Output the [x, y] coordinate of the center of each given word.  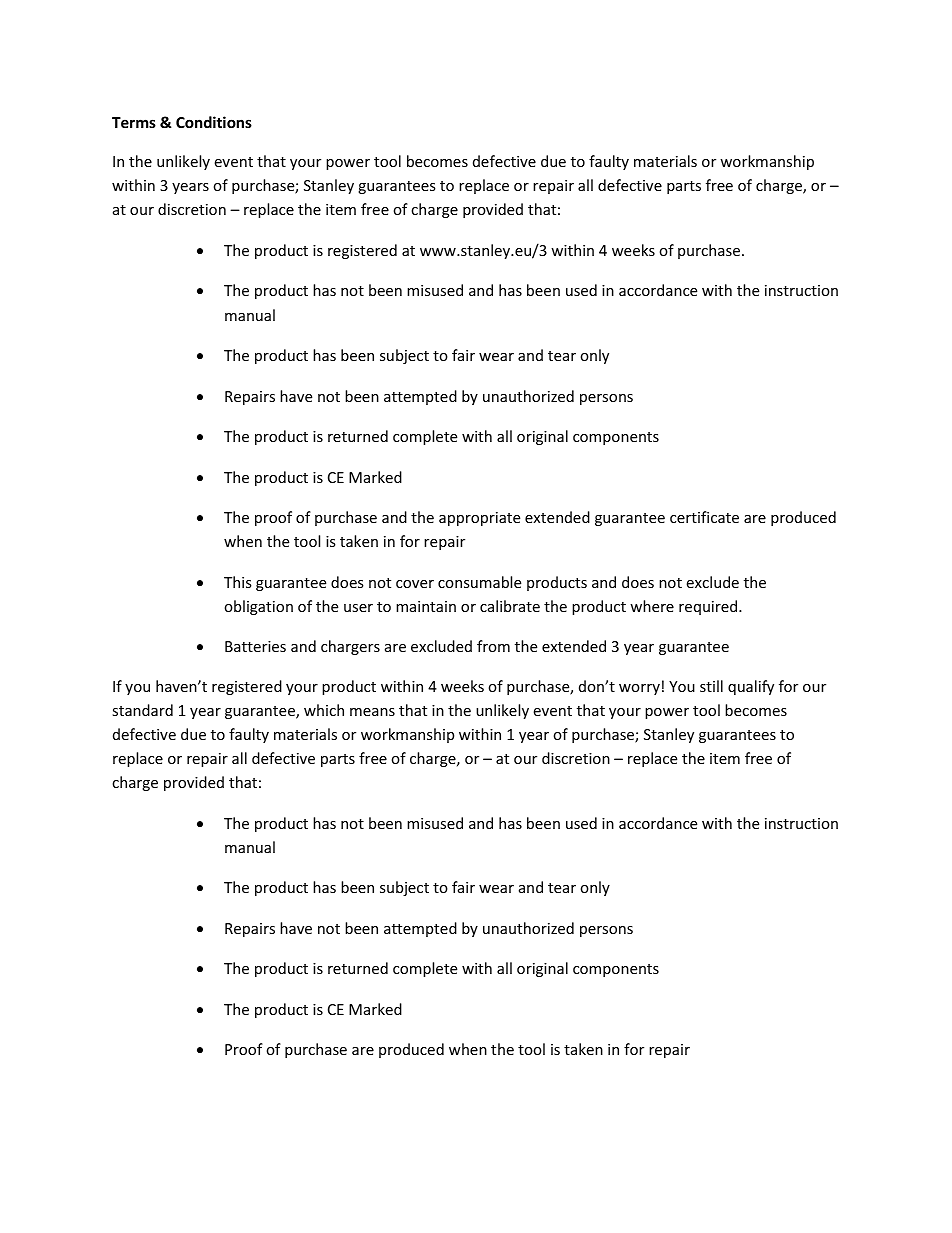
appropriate [479, 519]
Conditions [214, 122]
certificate [704, 517]
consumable [479, 582]
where [652, 606]
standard [142, 710]
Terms [134, 122]
